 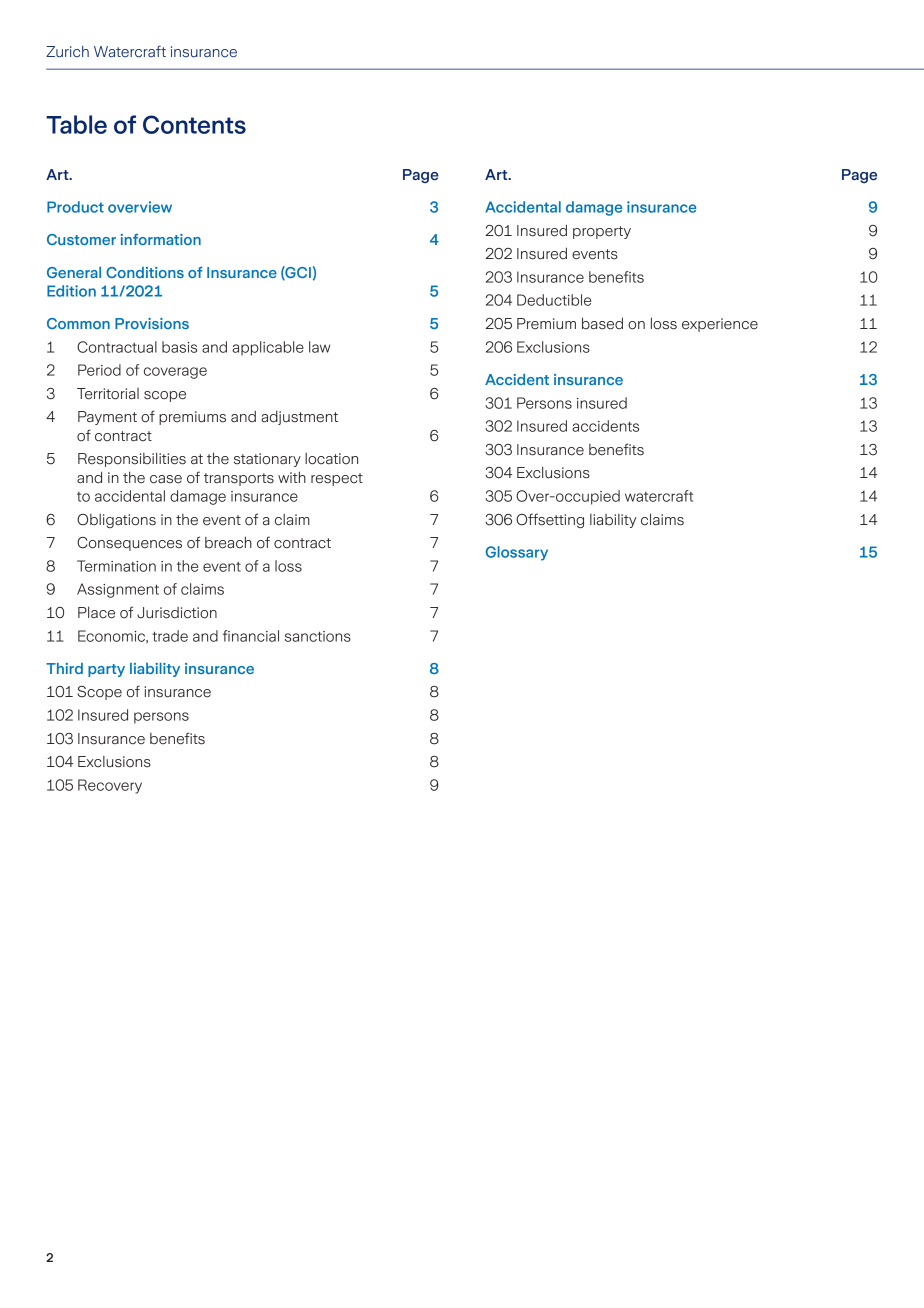 I want to click on Consequences, so click(x=129, y=544).
